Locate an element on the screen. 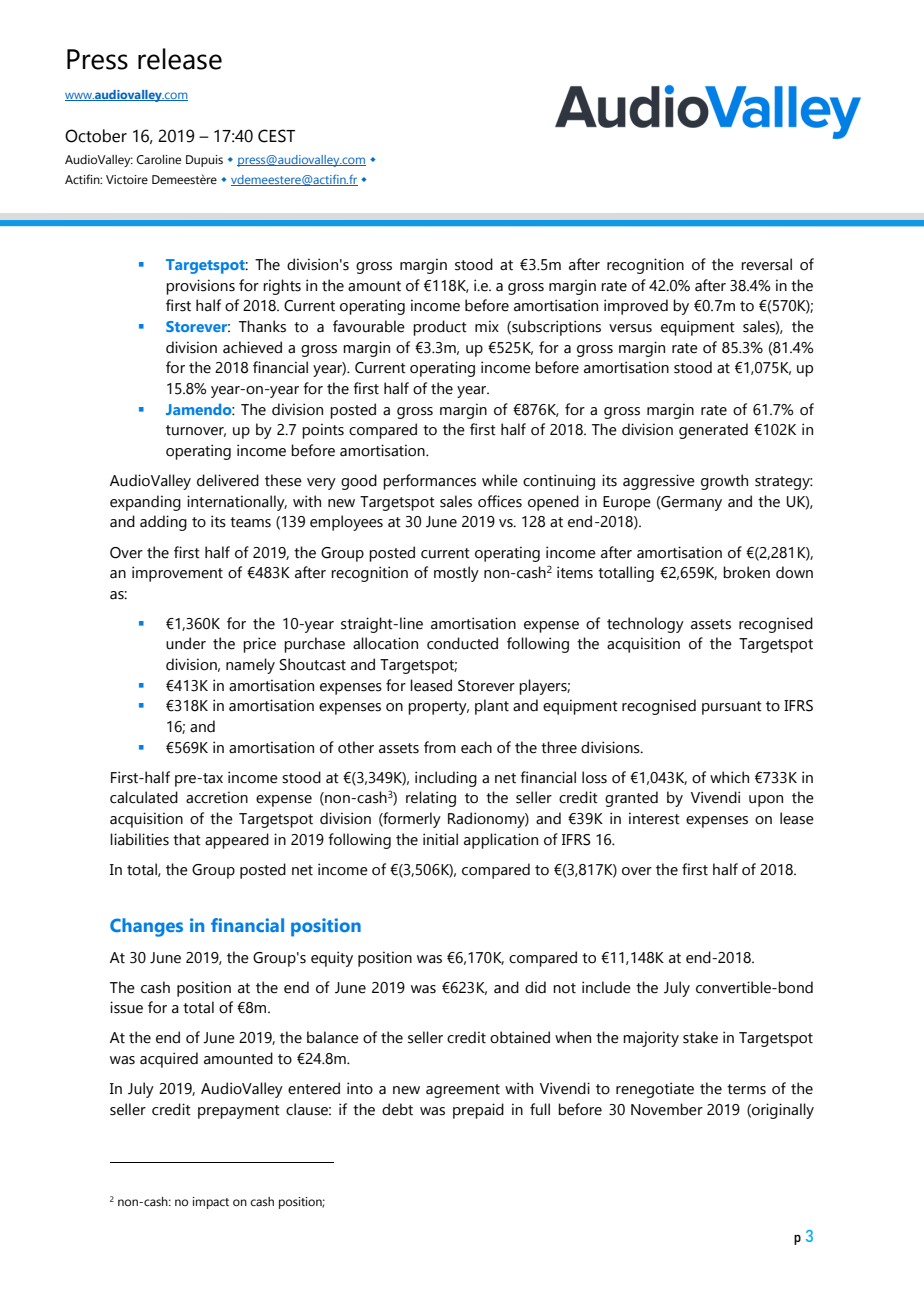 Image resolution: width=924 pixels, height=1308 pixels. prepaid is located at coordinates (478, 1111).
